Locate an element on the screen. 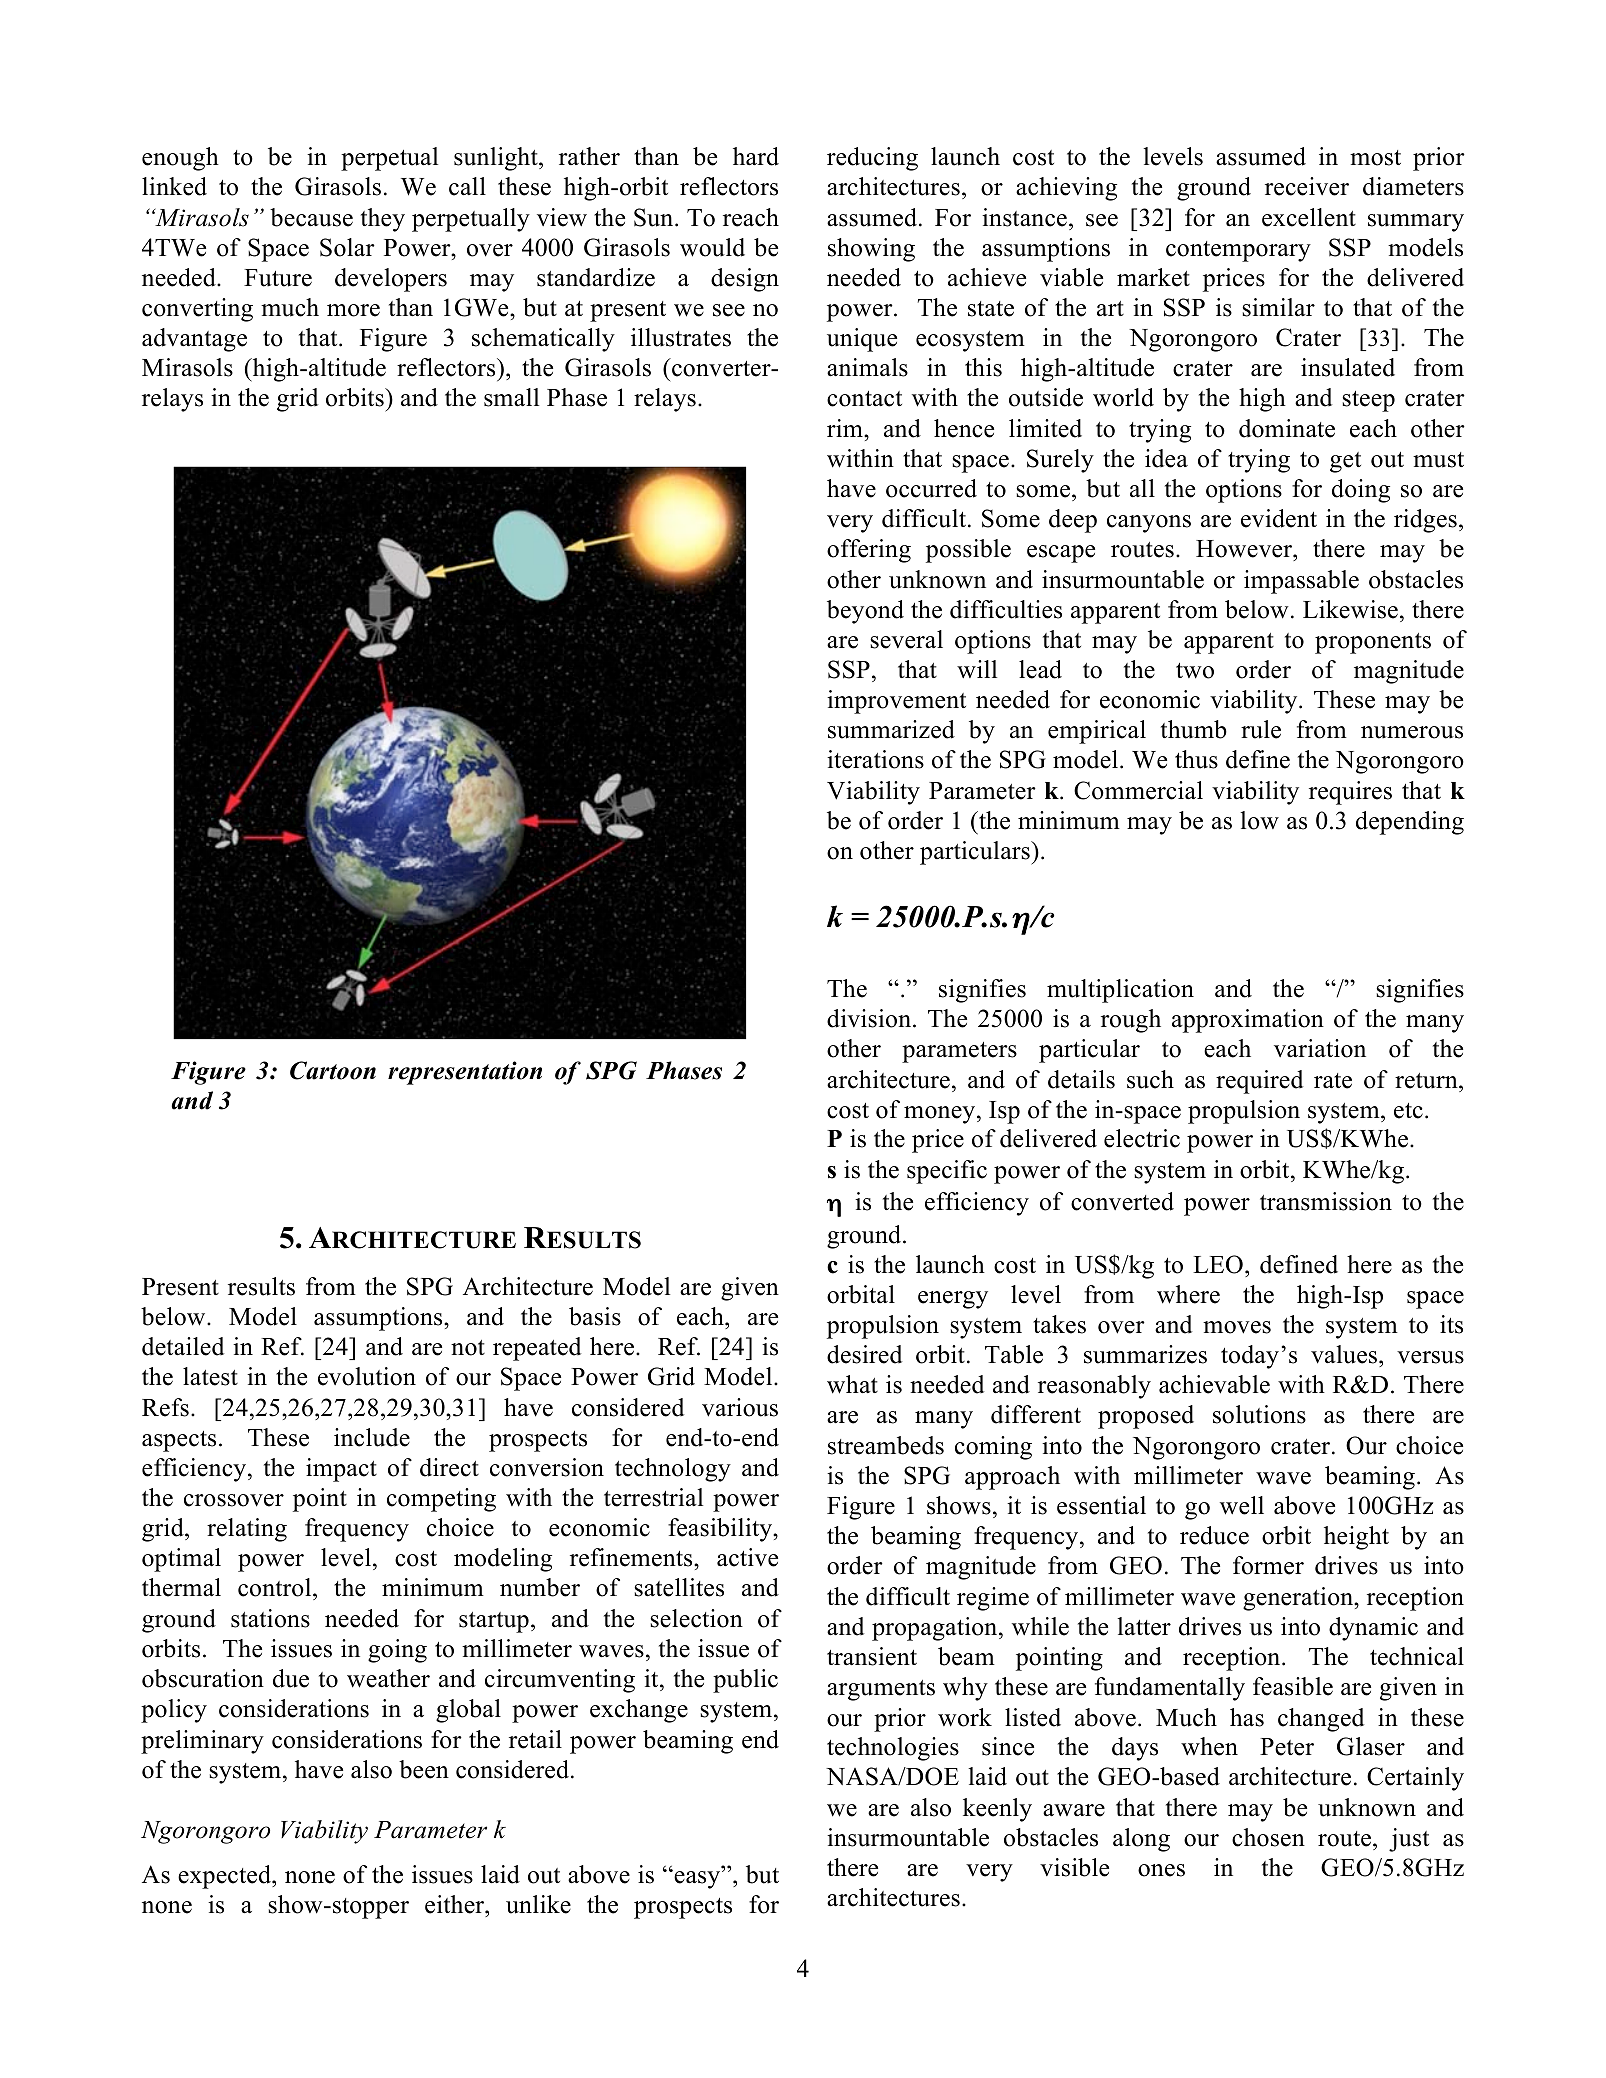  because is located at coordinates (311, 217).
